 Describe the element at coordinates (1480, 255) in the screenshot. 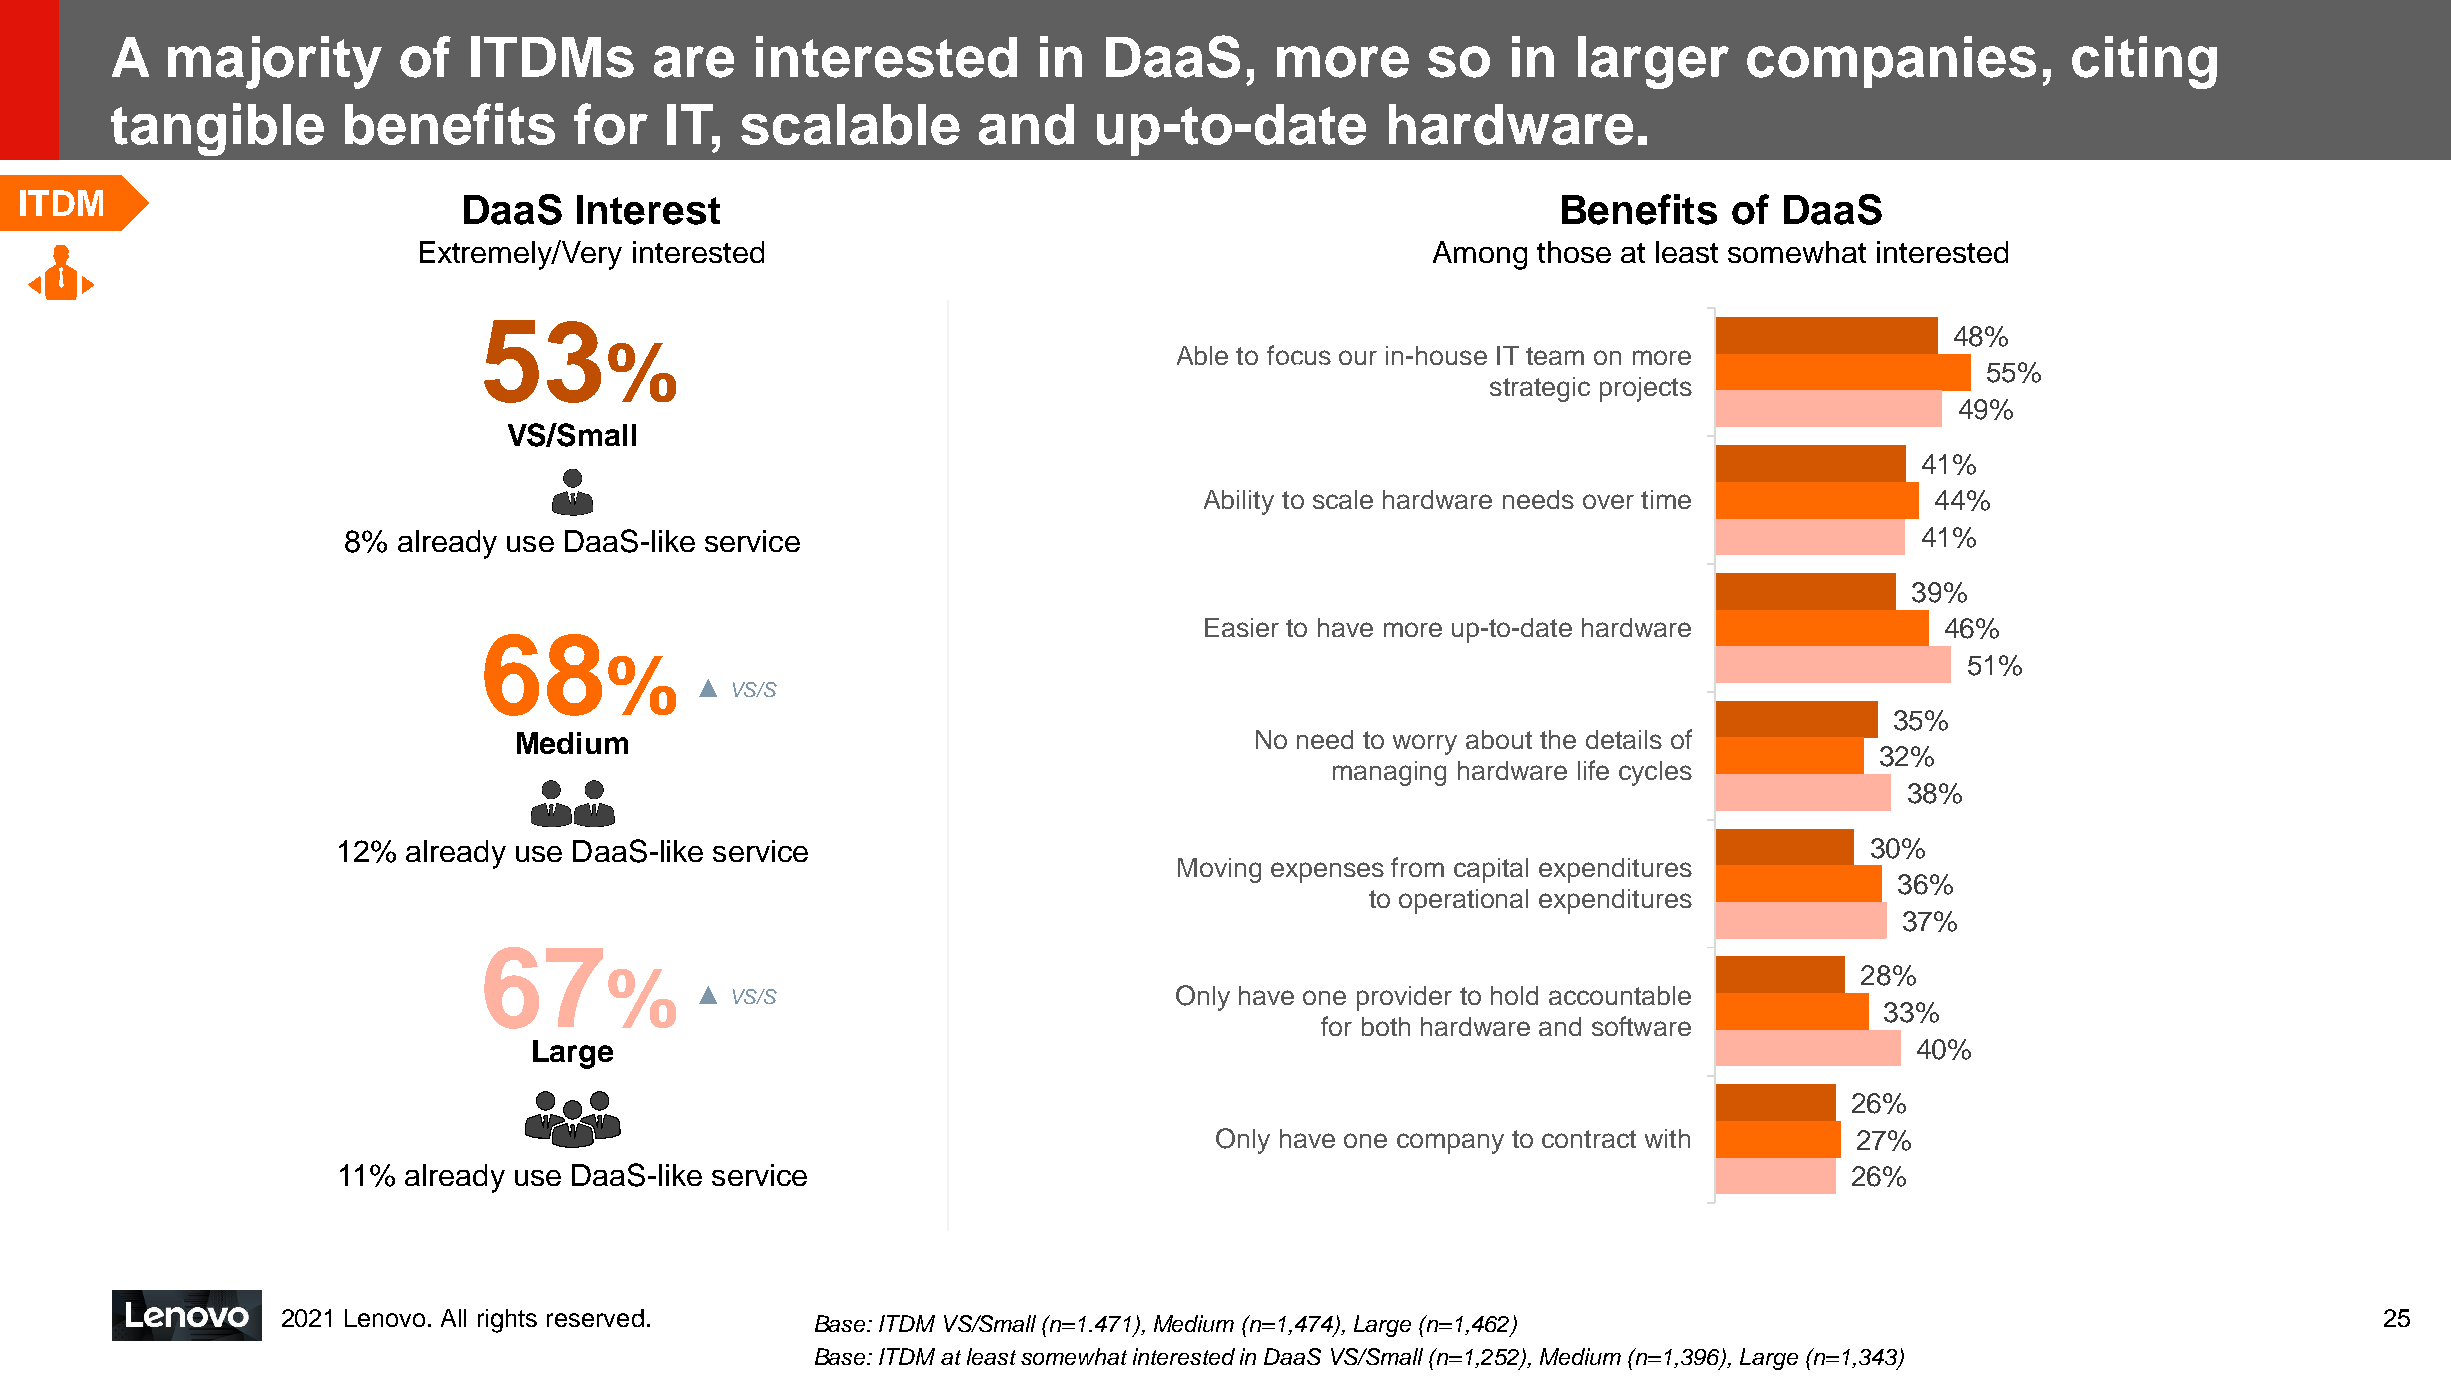

I see `Among` at that location.
